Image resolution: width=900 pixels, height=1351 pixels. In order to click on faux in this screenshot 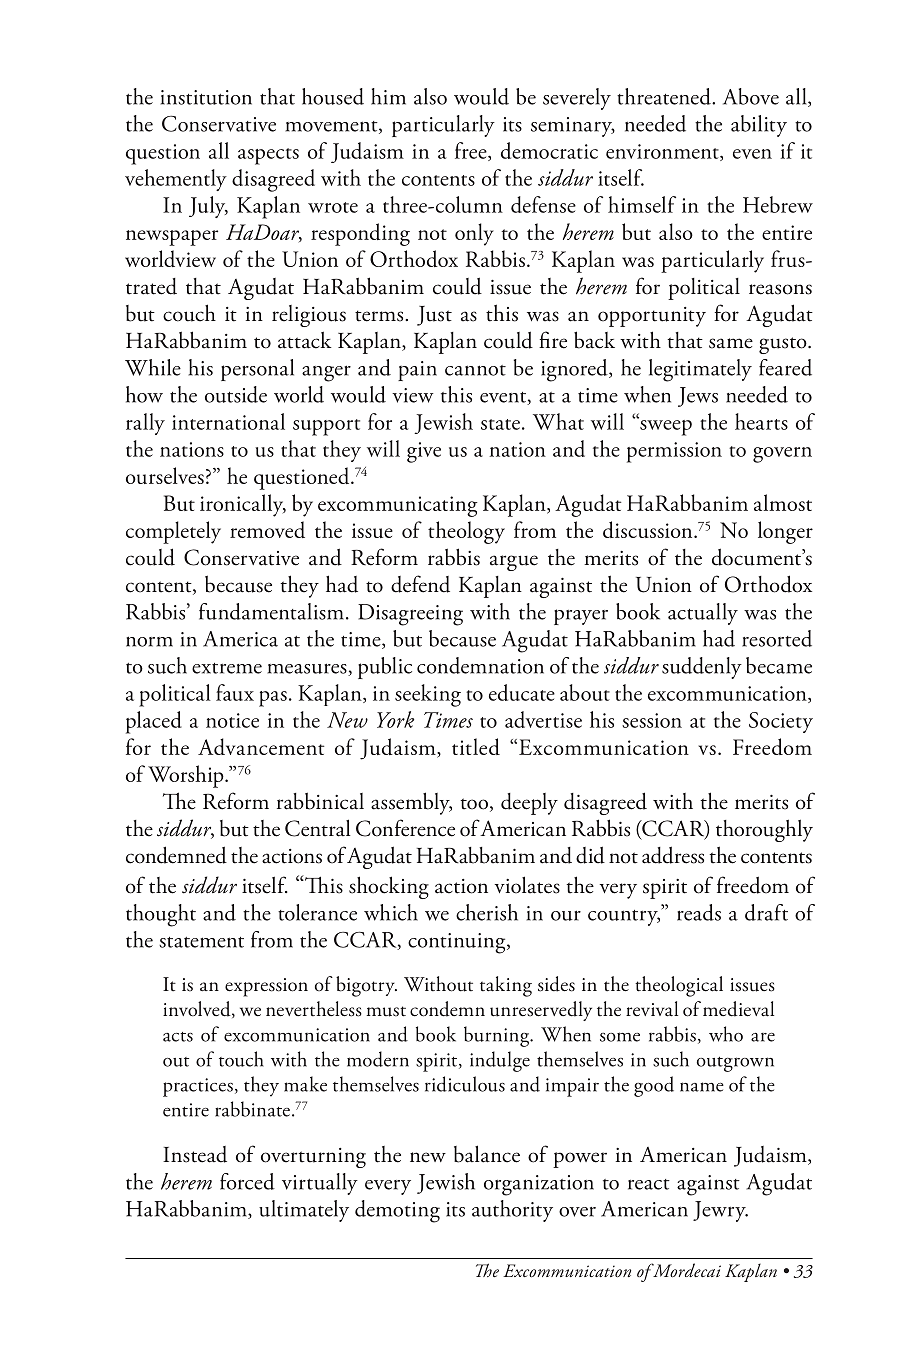, I will do `click(235, 692)`.
